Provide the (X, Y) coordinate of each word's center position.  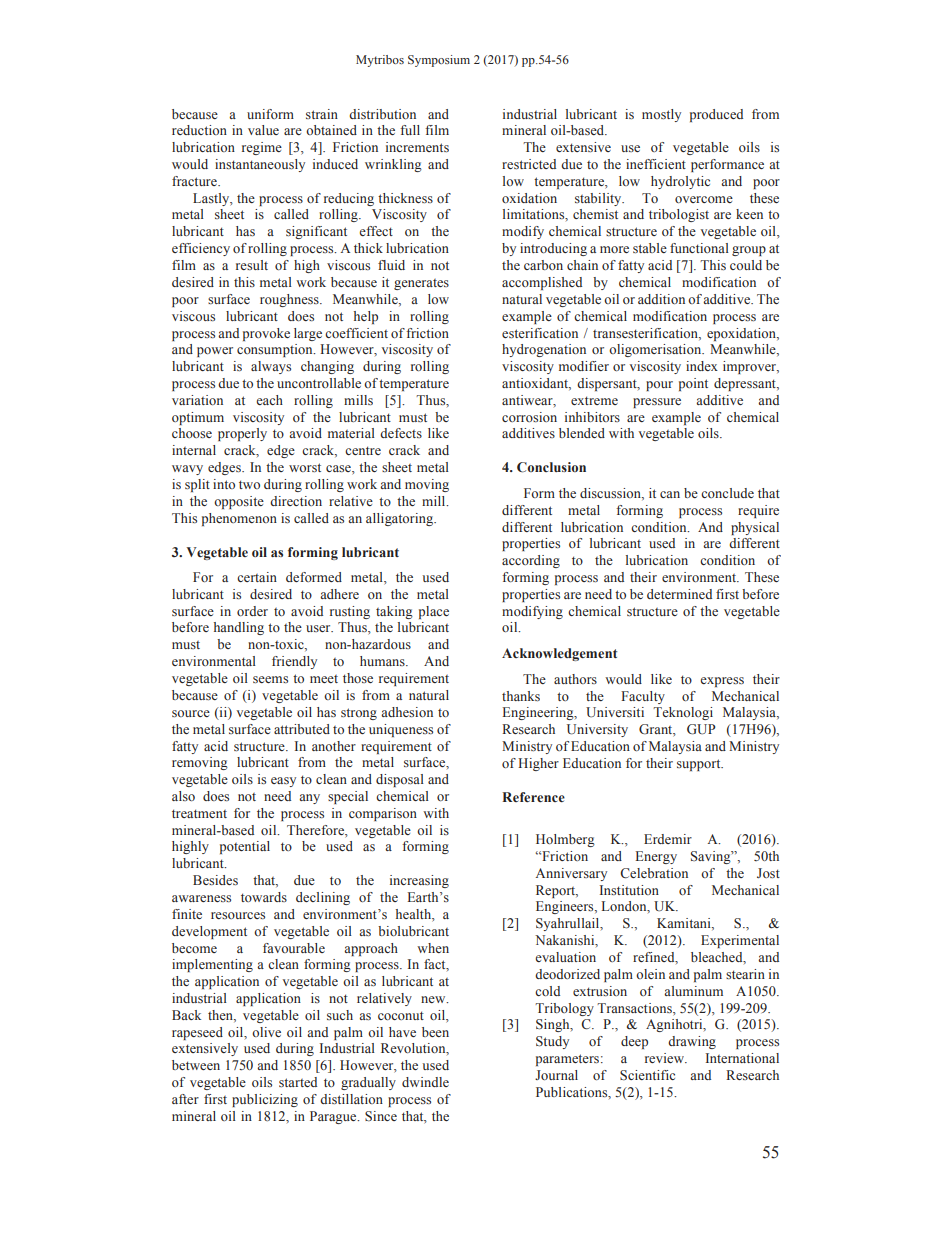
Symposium (439, 61)
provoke (266, 334)
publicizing (265, 1100)
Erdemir (668, 839)
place (434, 612)
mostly (661, 115)
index (702, 366)
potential (245, 847)
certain (257, 577)
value (263, 130)
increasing (419, 881)
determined (679, 594)
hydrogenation (544, 350)
